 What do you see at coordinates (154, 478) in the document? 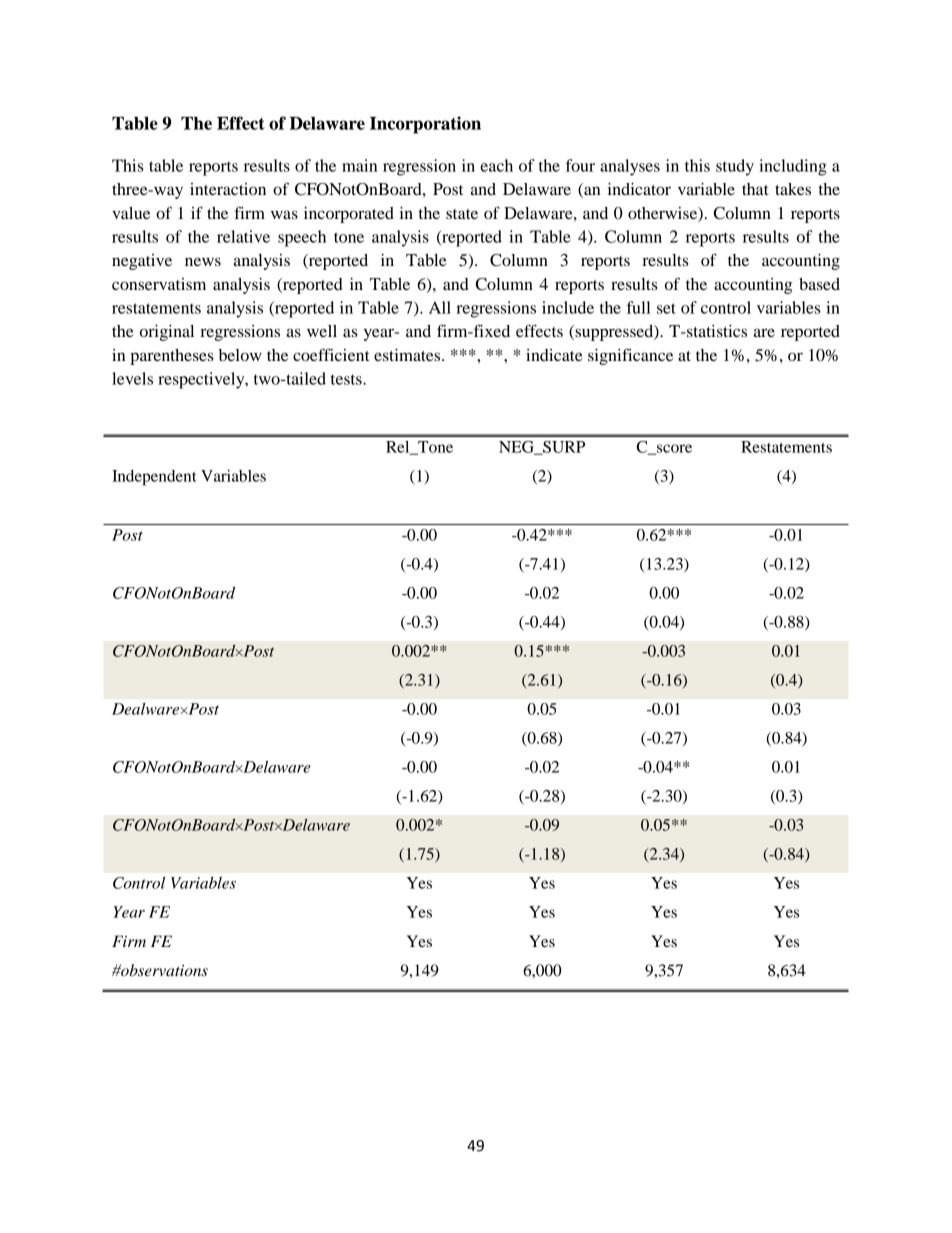
I see `Independent` at bounding box center [154, 478].
